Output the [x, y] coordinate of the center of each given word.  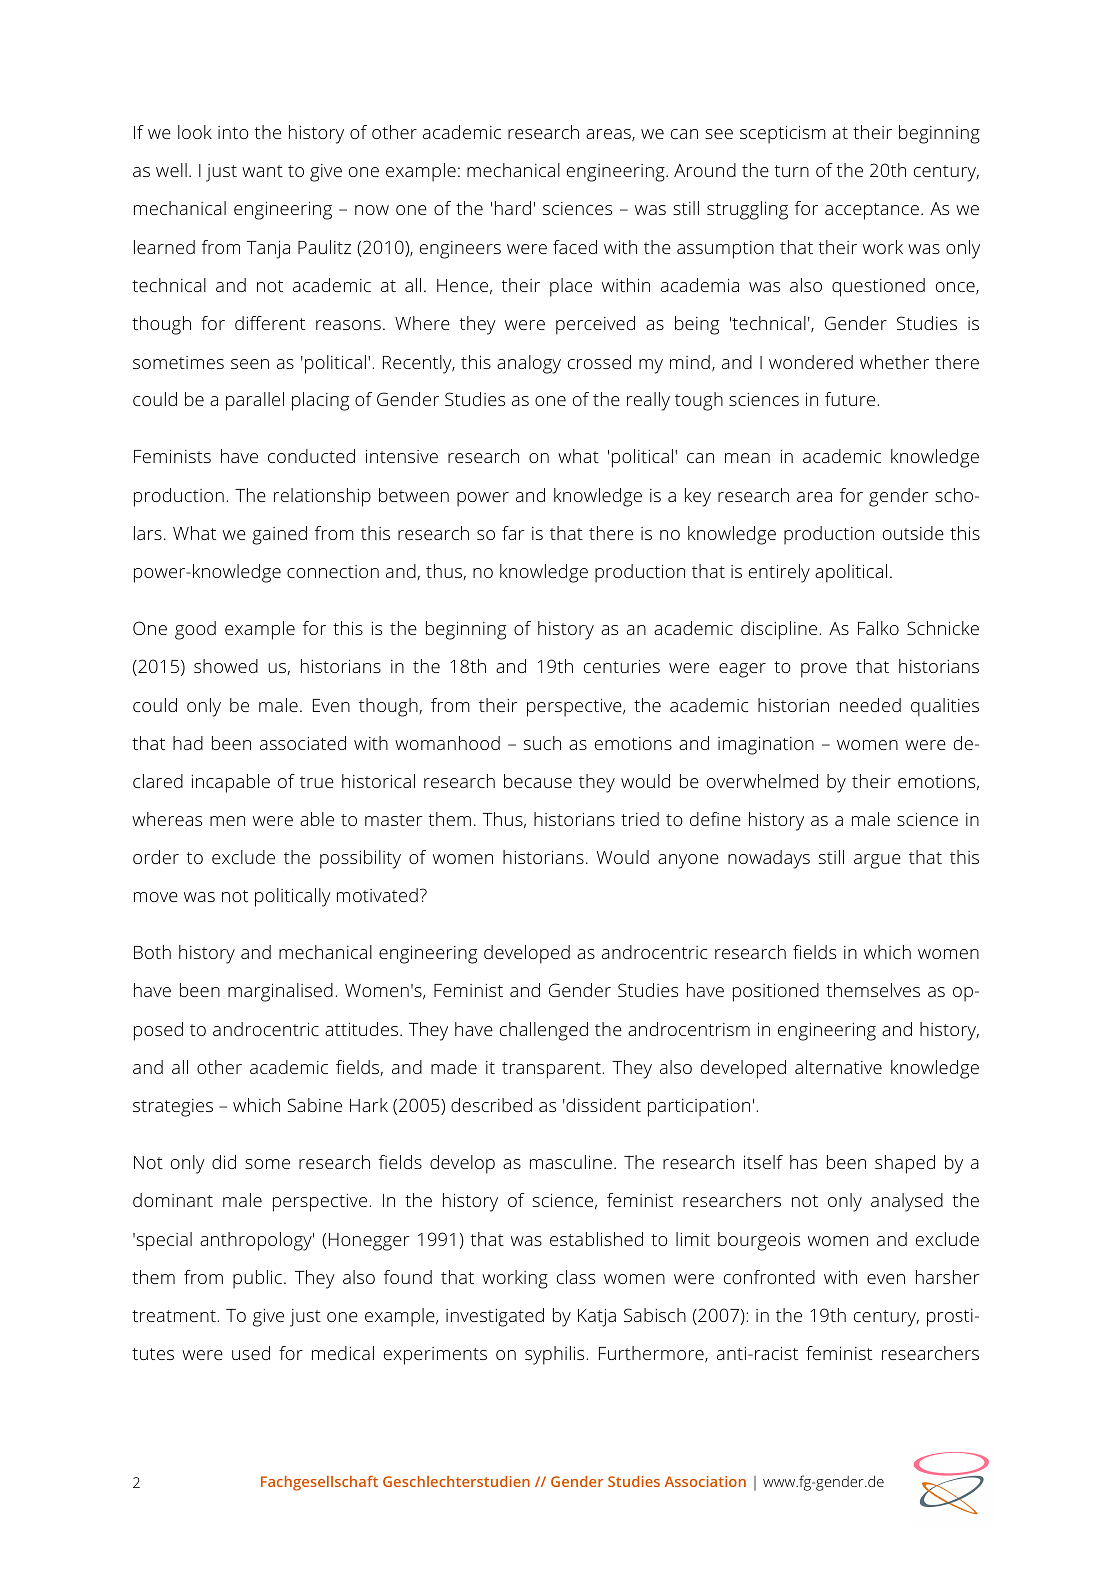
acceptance [872, 211]
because [538, 781]
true [317, 782]
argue [877, 861]
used [251, 1353]
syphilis [556, 1355]
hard [513, 208]
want [262, 171]
